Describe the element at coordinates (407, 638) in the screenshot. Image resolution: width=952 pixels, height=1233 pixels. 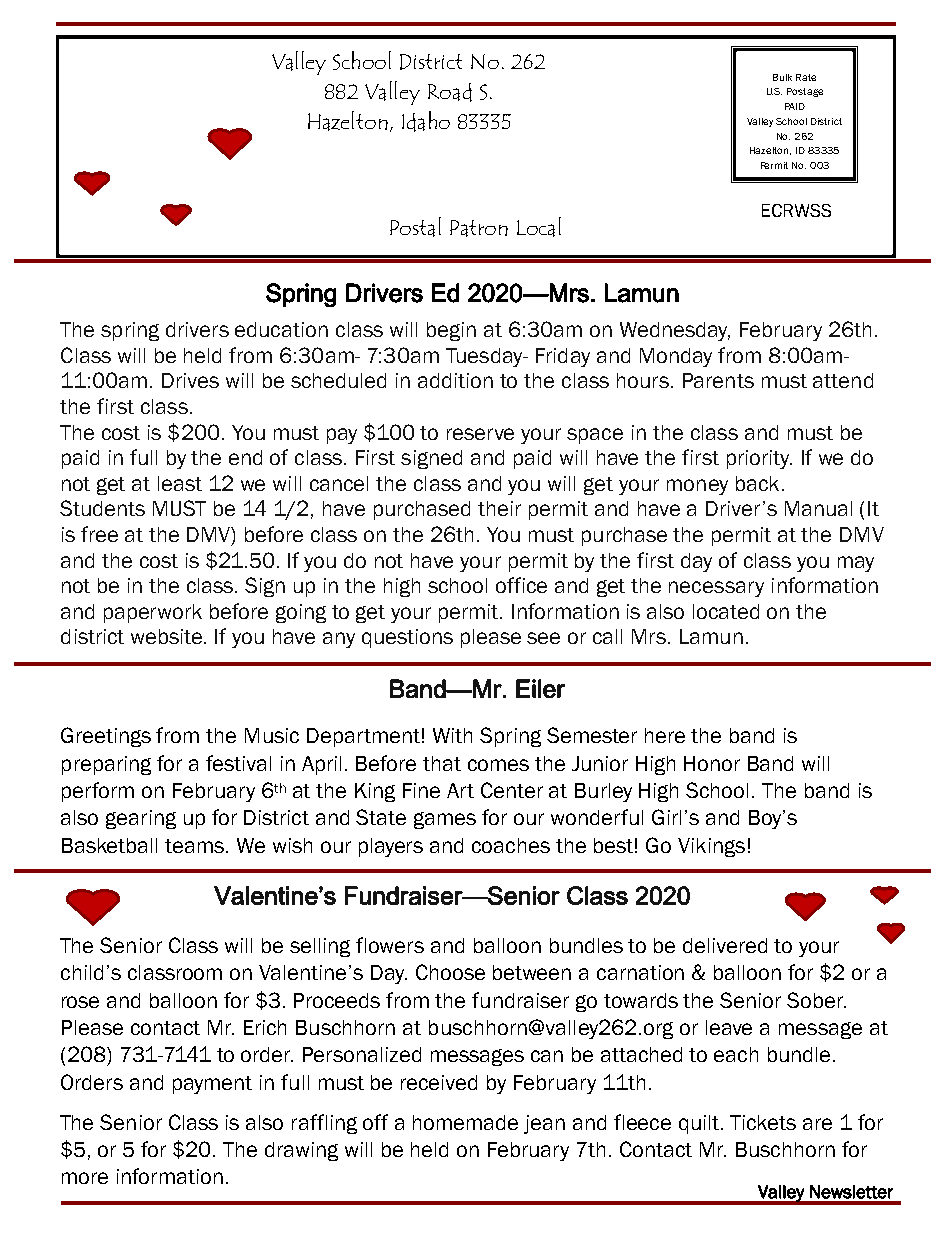
I see `questions` at that location.
